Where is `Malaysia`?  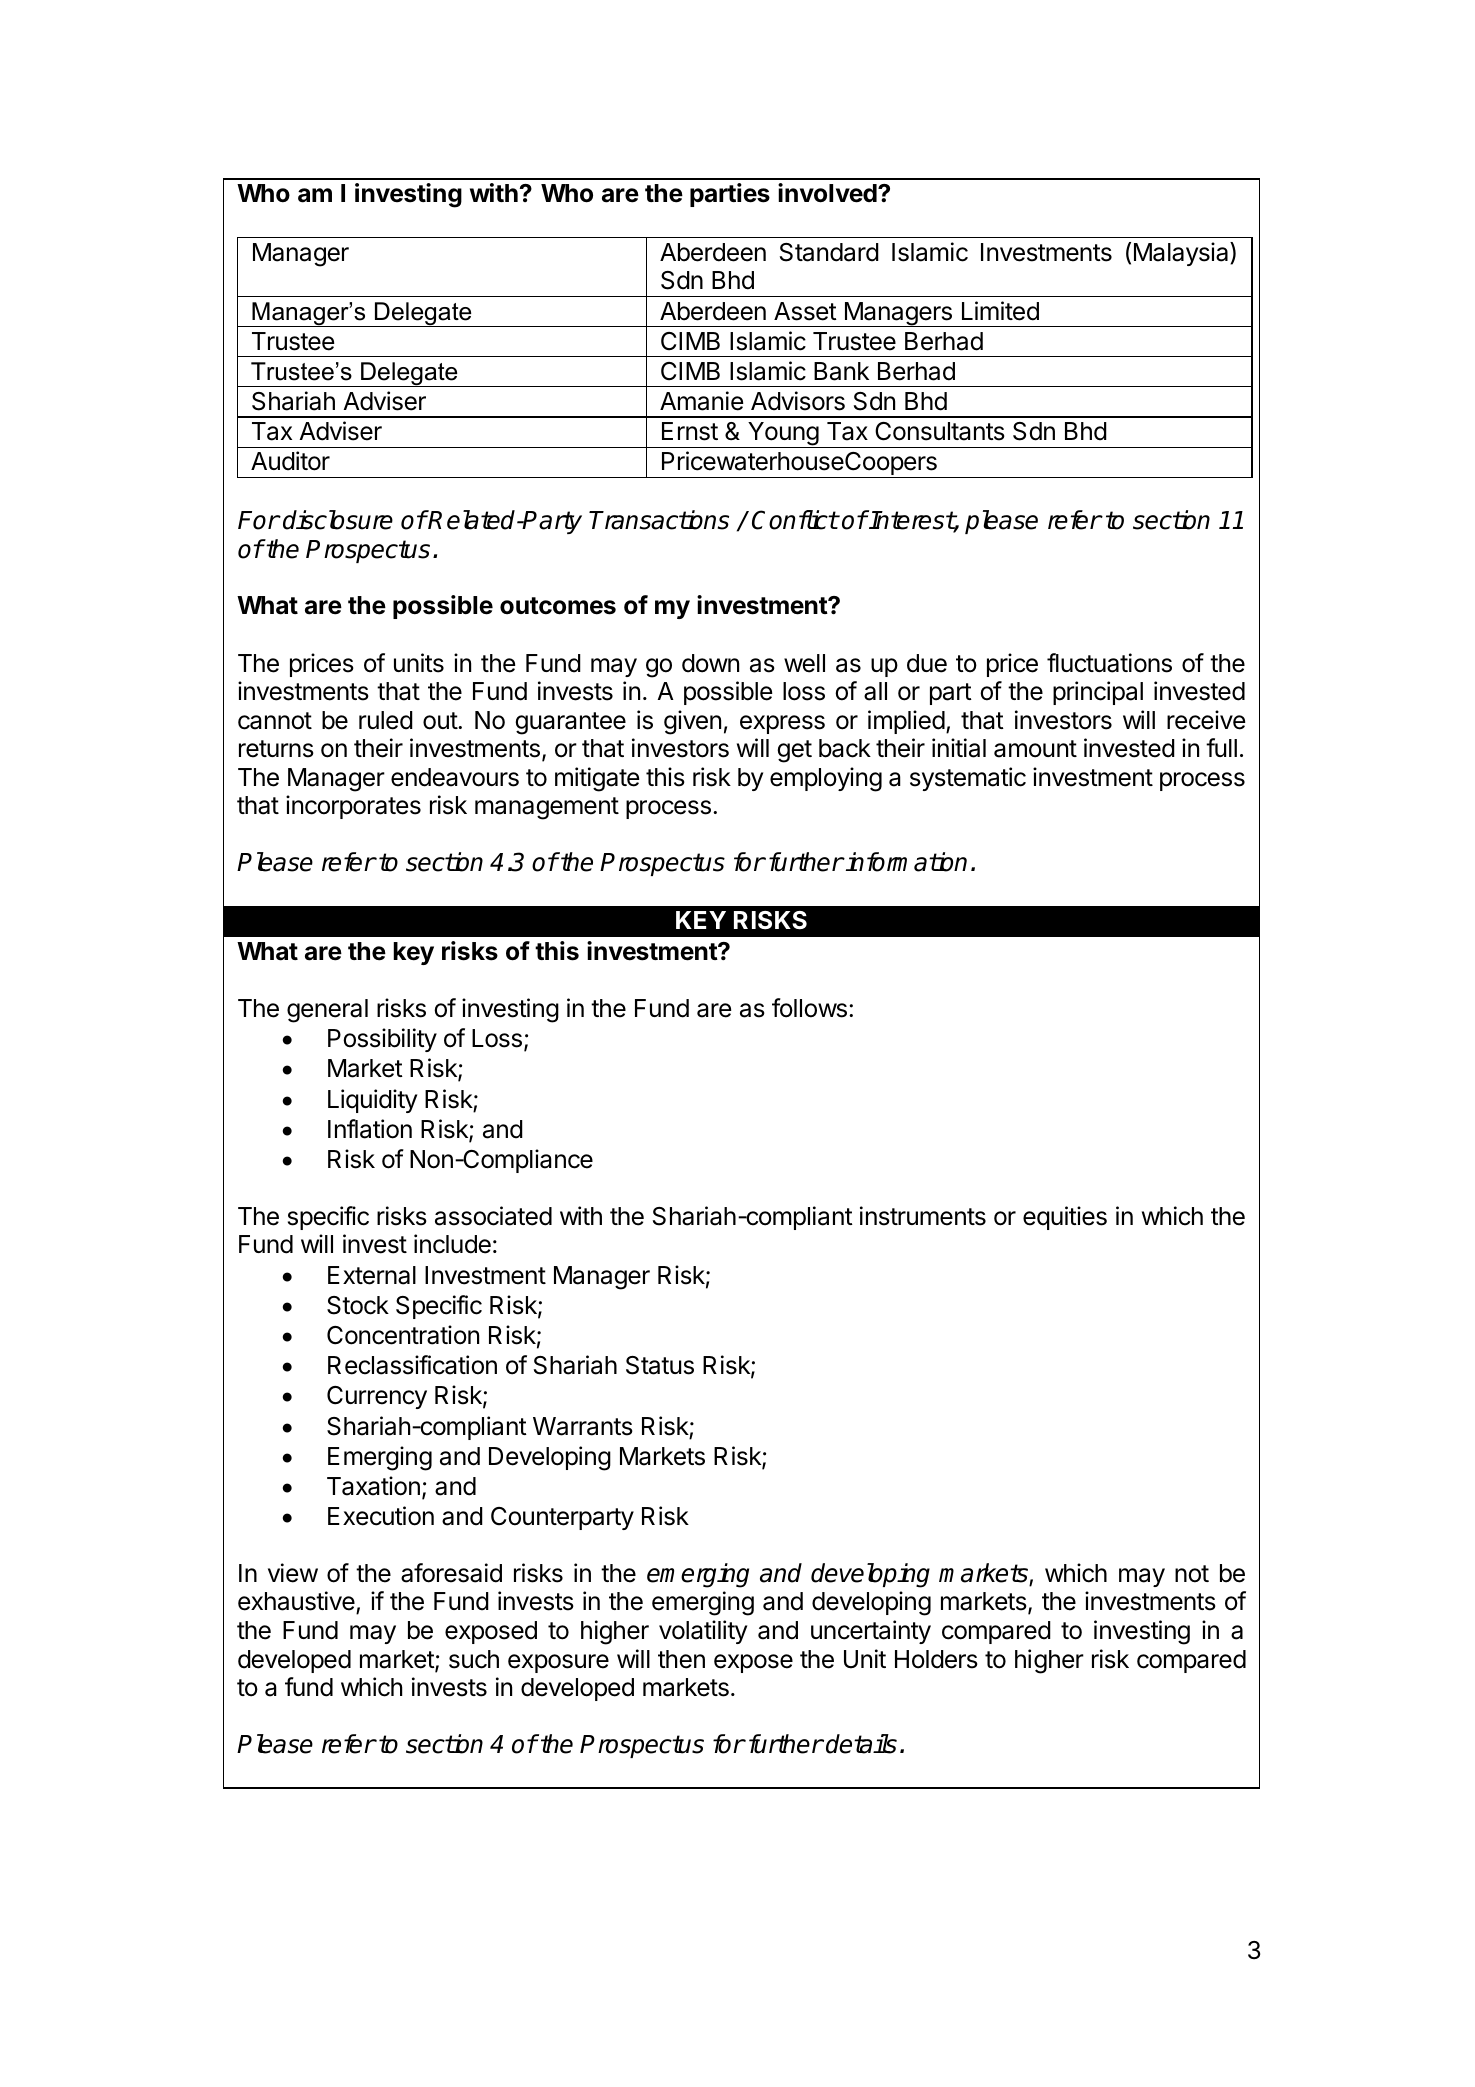
Malaysia is located at coordinates (1182, 254).
